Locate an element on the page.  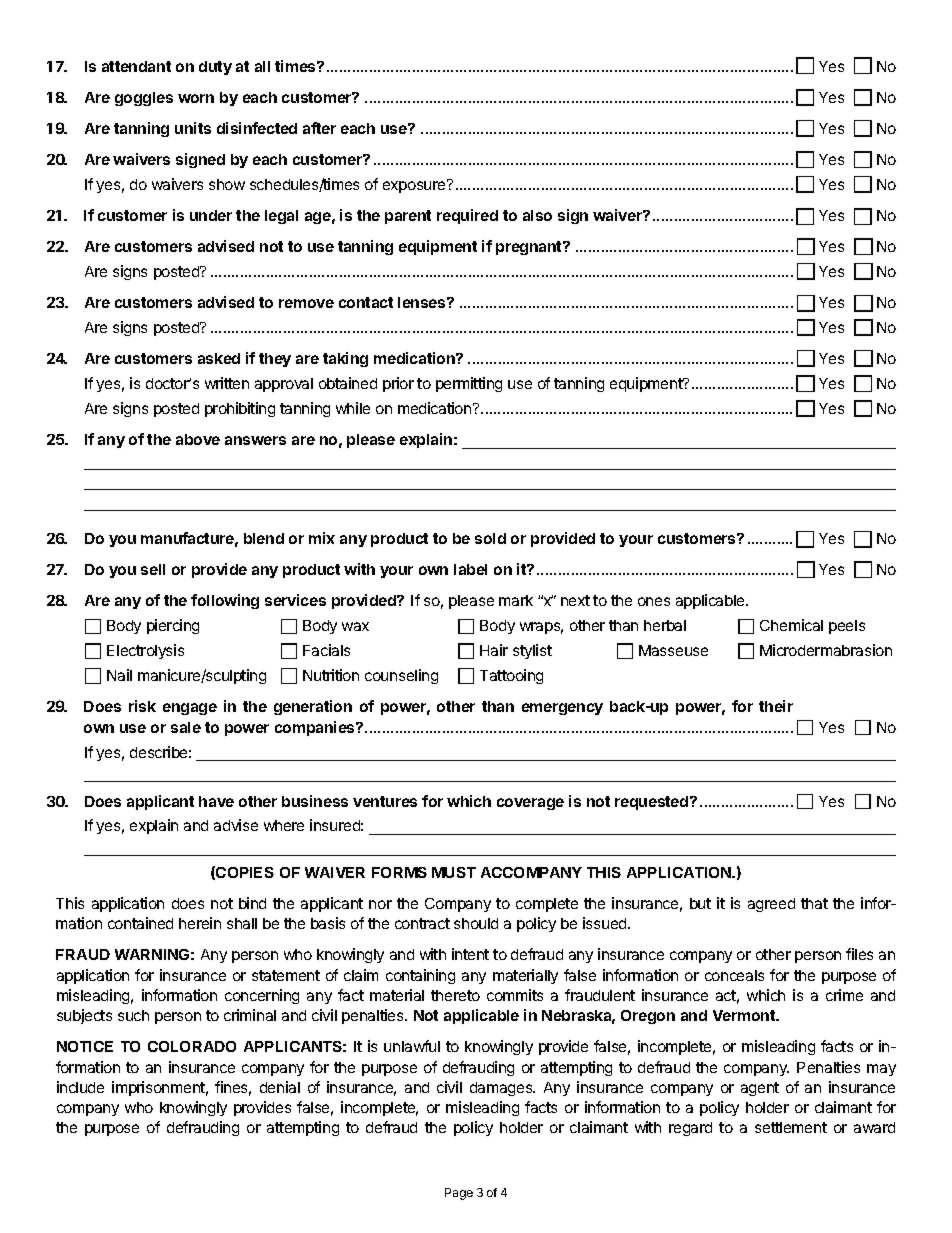
include is located at coordinates (80, 1087).
